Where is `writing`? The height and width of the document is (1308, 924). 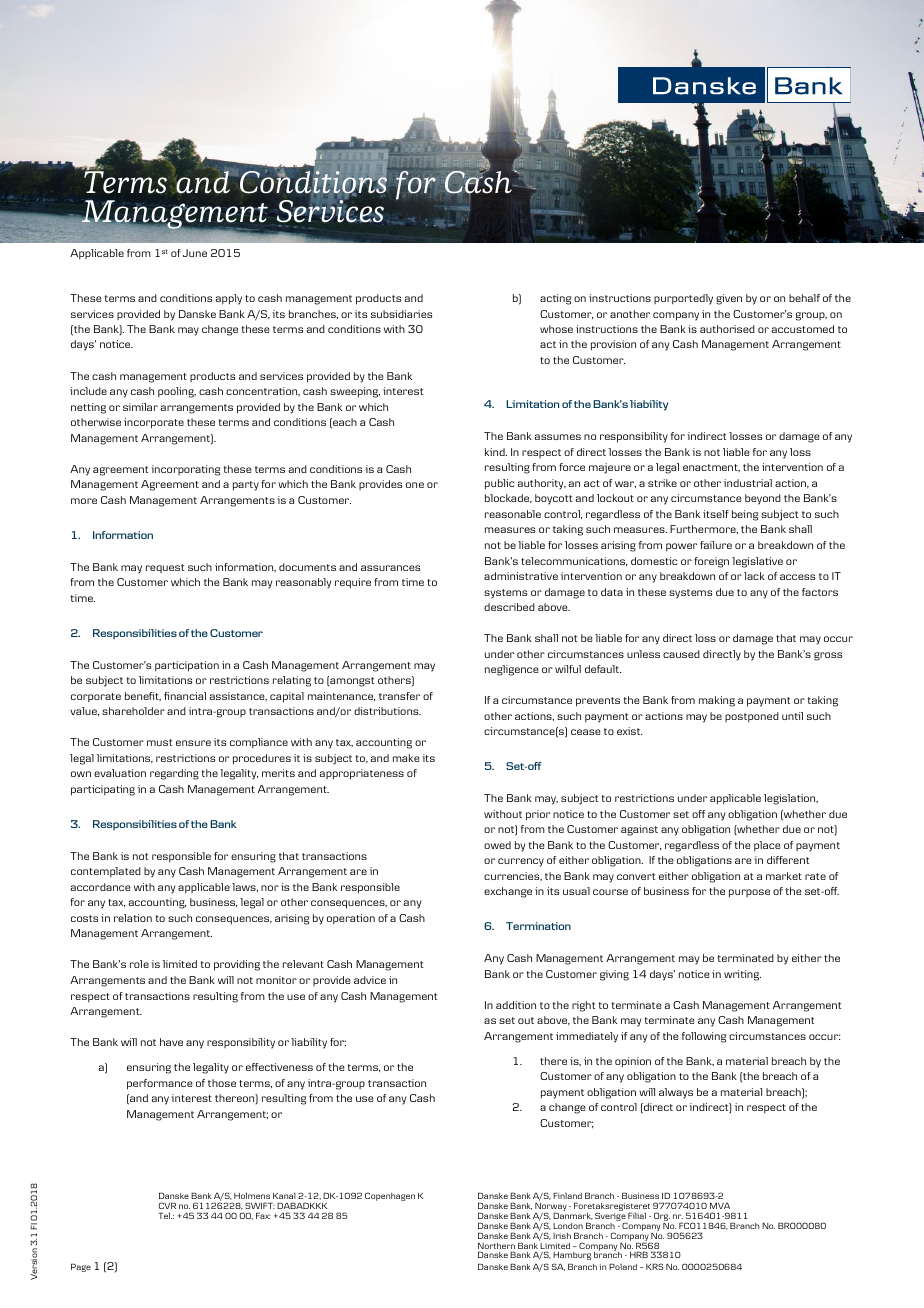
writing is located at coordinates (742, 975).
